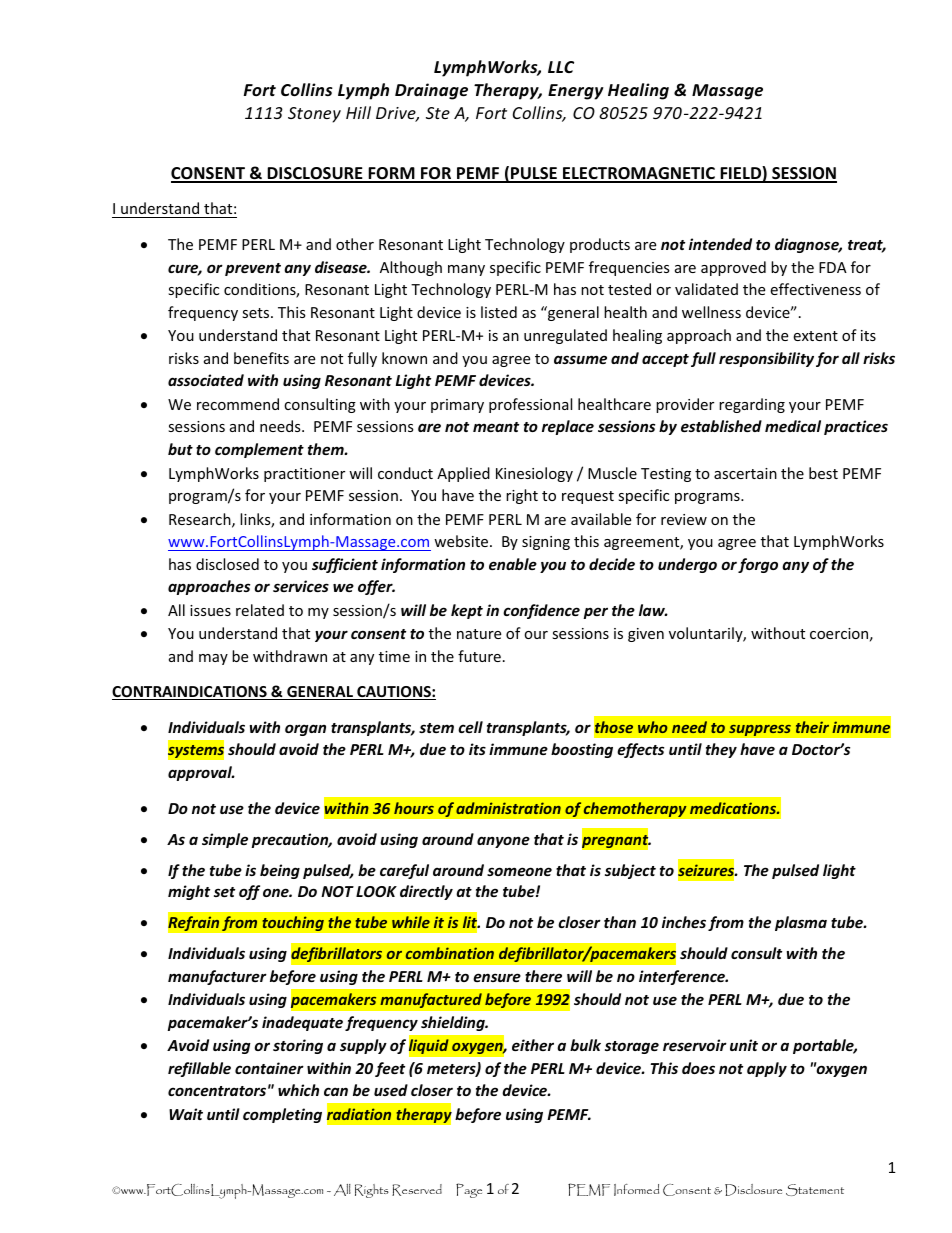 Image resolution: width=952 pixels, height=1233 pixels. What do you see at coordinates (576, 92) in the image?
I see `Energy` at bounding box center [576, 92].
